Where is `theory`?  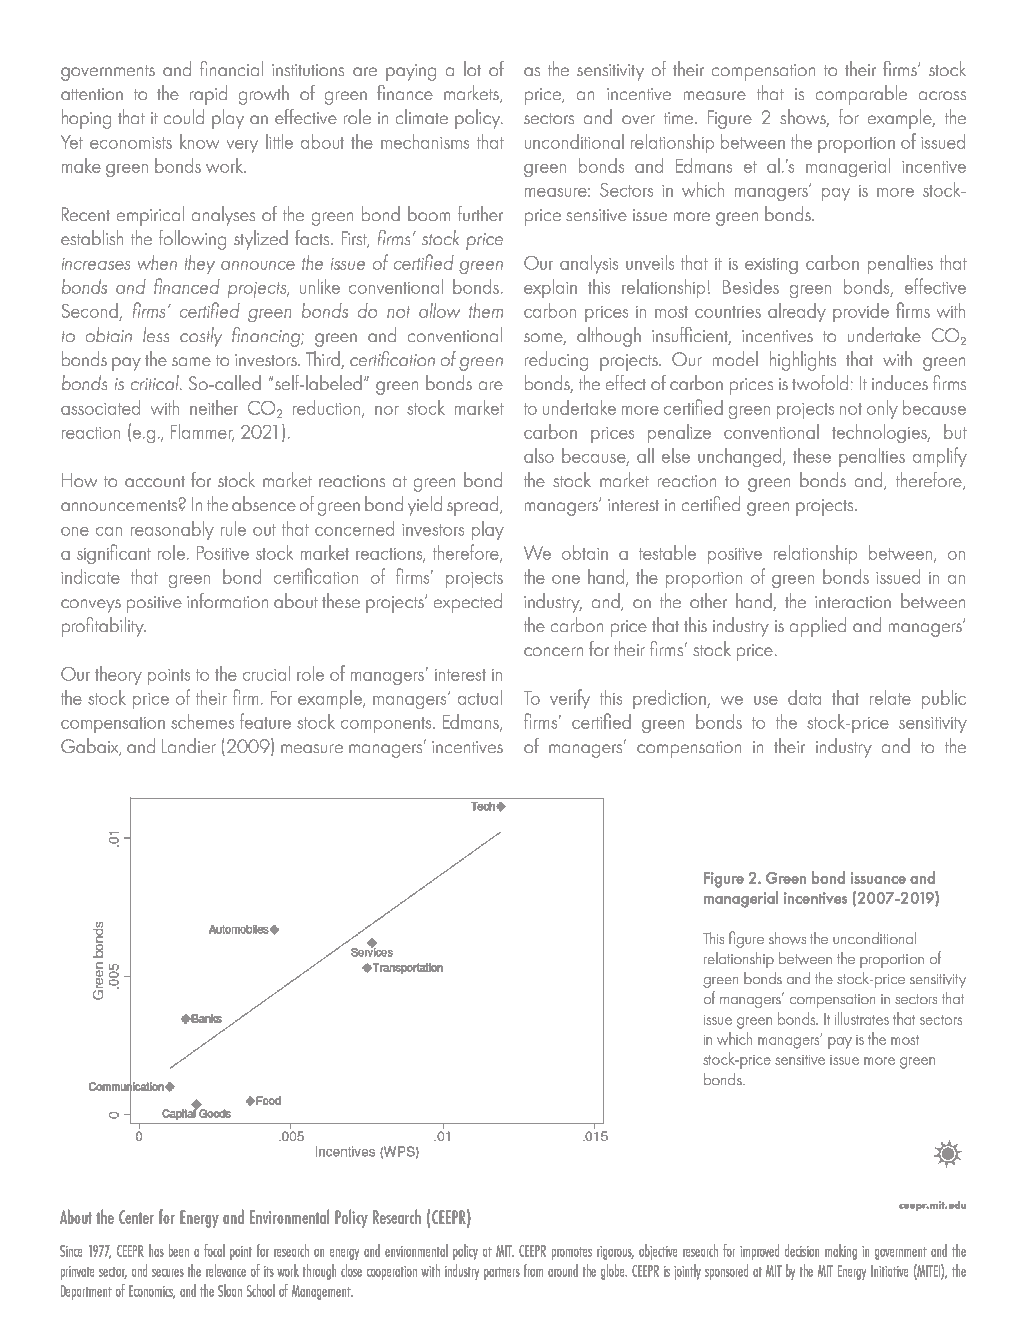 theory is located at coordinates (118, 675).
